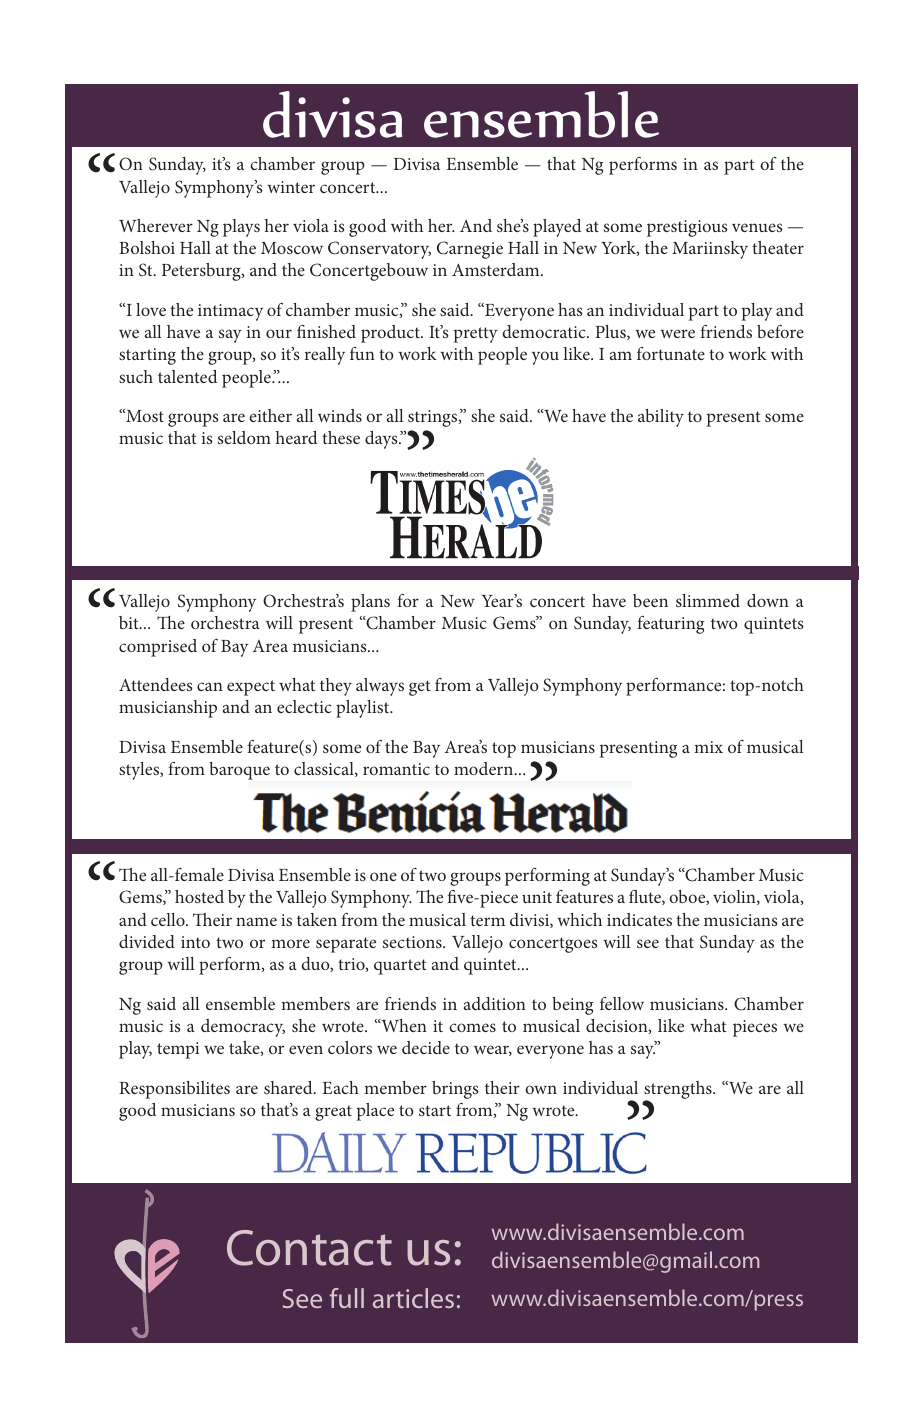  I want to click on Contact, so click(309, 1248).
